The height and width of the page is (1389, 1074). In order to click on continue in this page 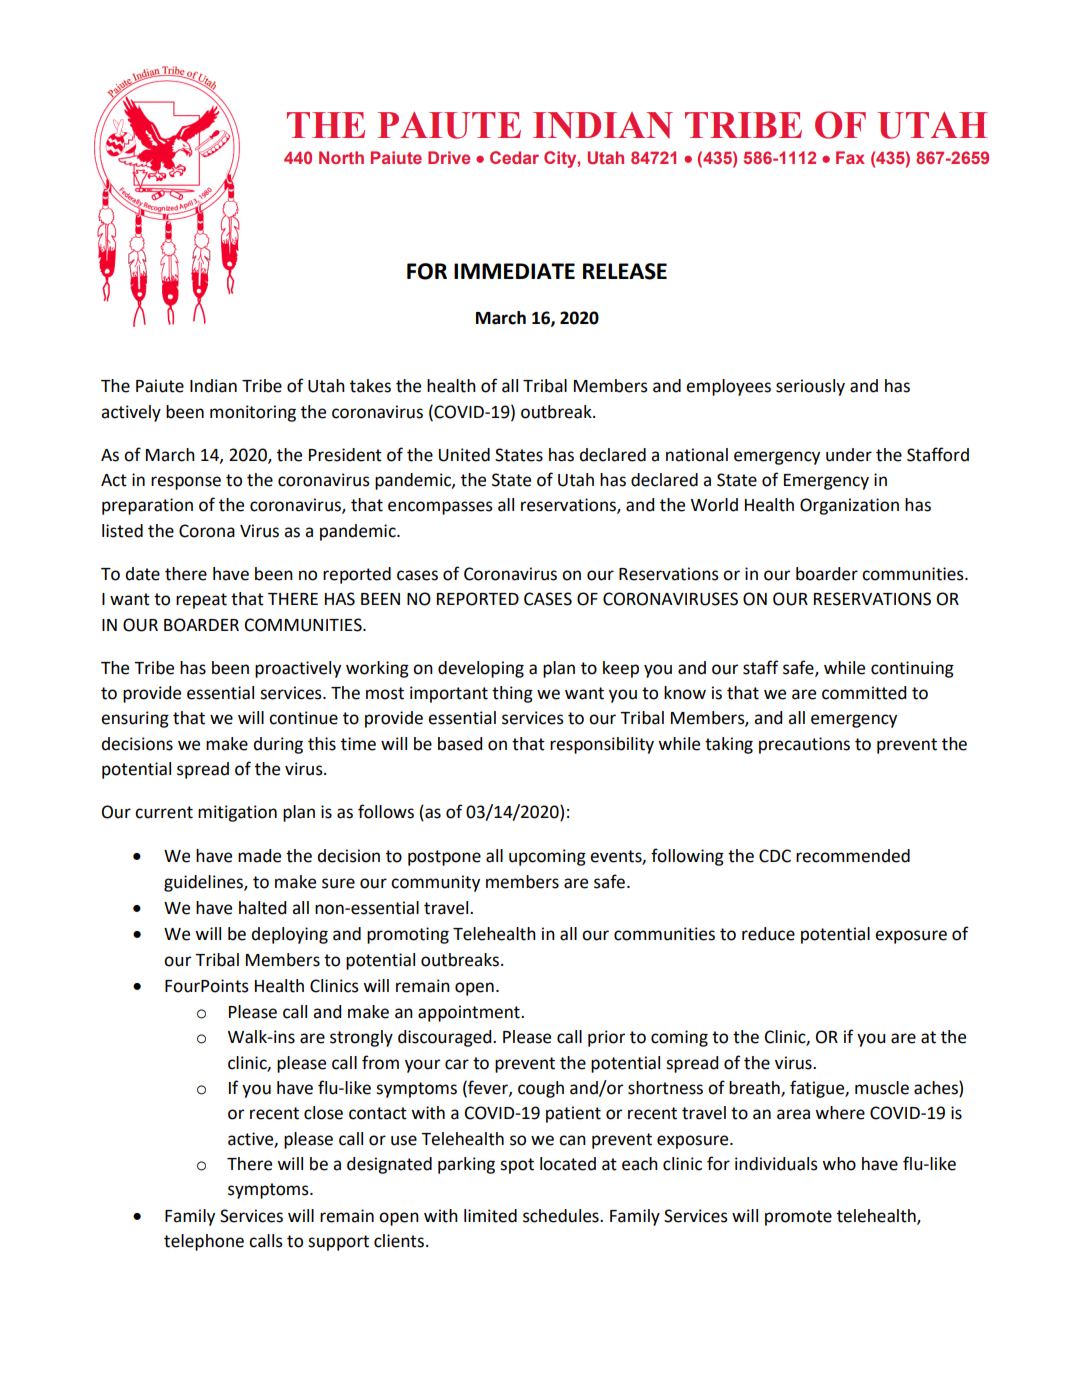, I will do `click(303, 718)`.
